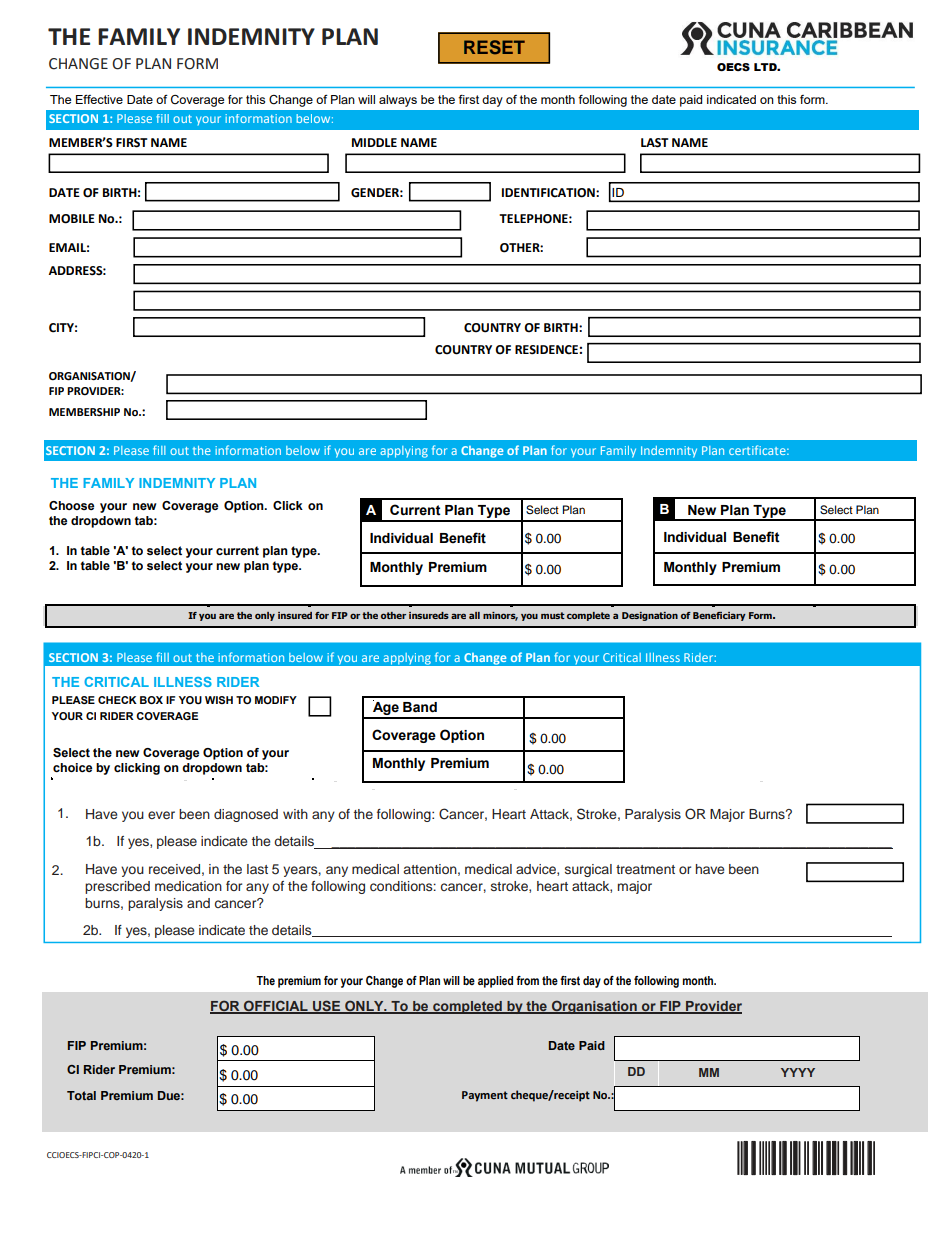 The height and width of the screenshot is (1233, 952). Describe the element at coordinates (81, 1095) in the screenshot. I see `Total` at that location.
